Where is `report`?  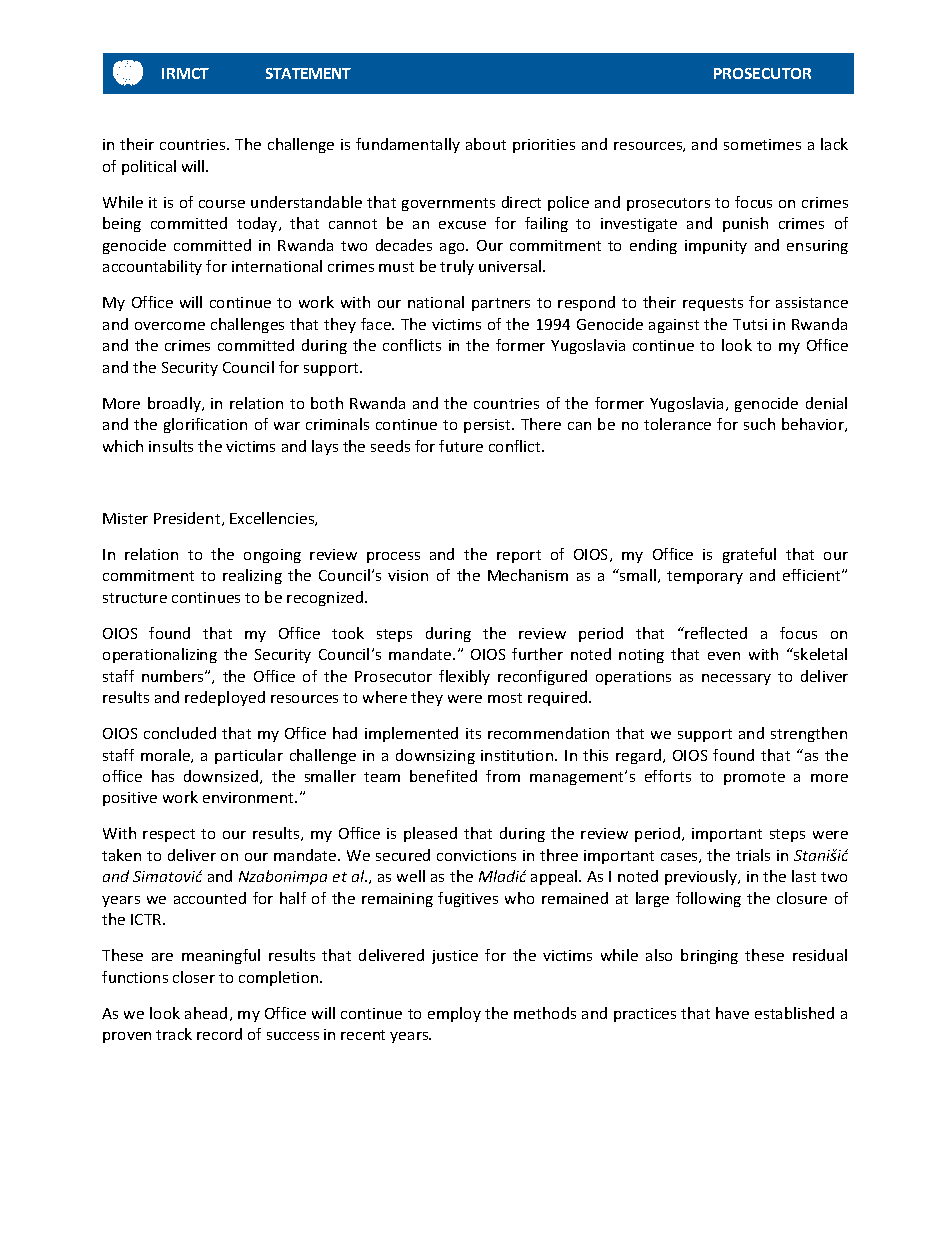
report is located at coordinates (519, 556).
